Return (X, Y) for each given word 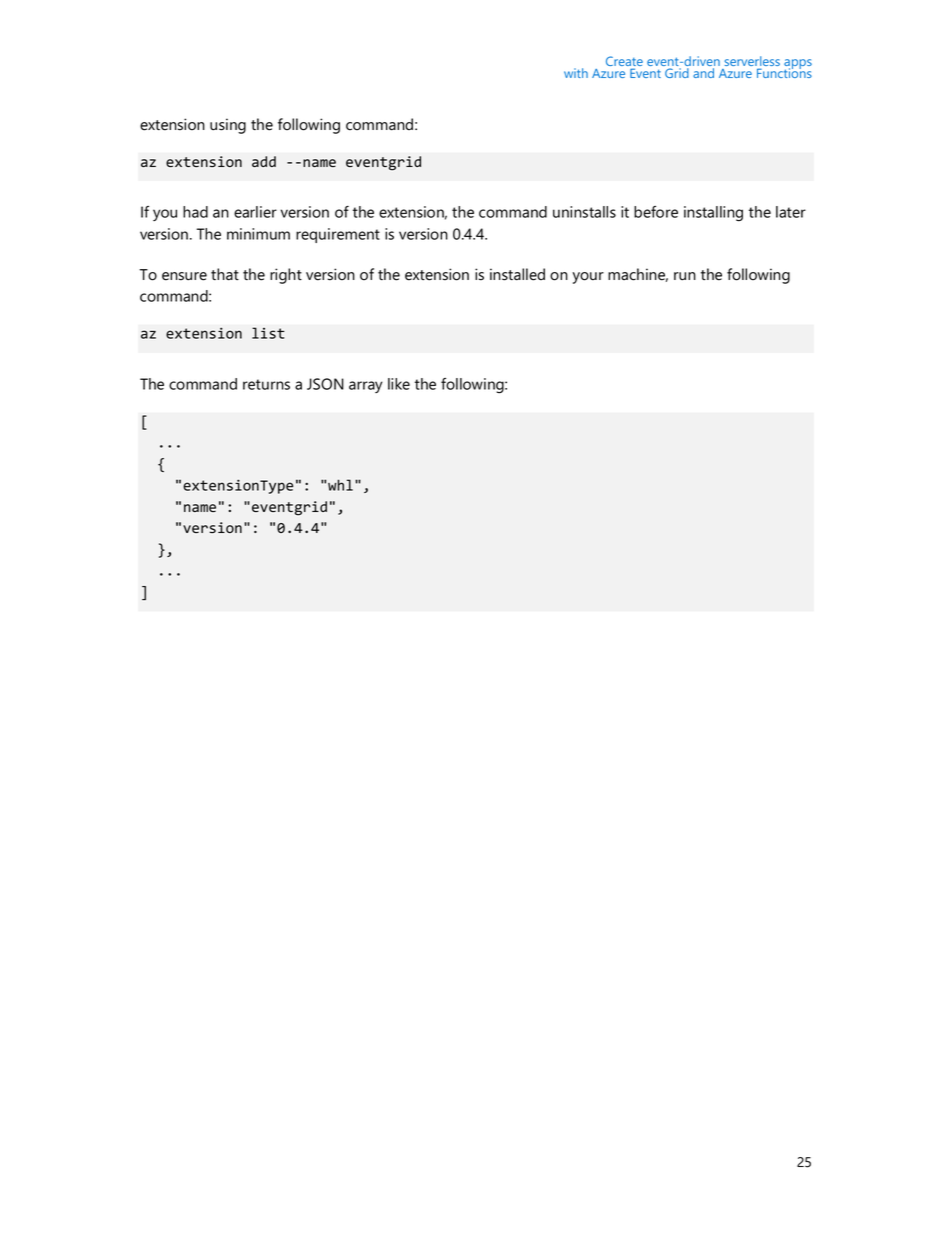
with (576, 73)
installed (517, 274)
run (685, 276)
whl (340, 485)
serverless (752, 62)
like (399, 384)
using (228, 126)
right (286, 276)
